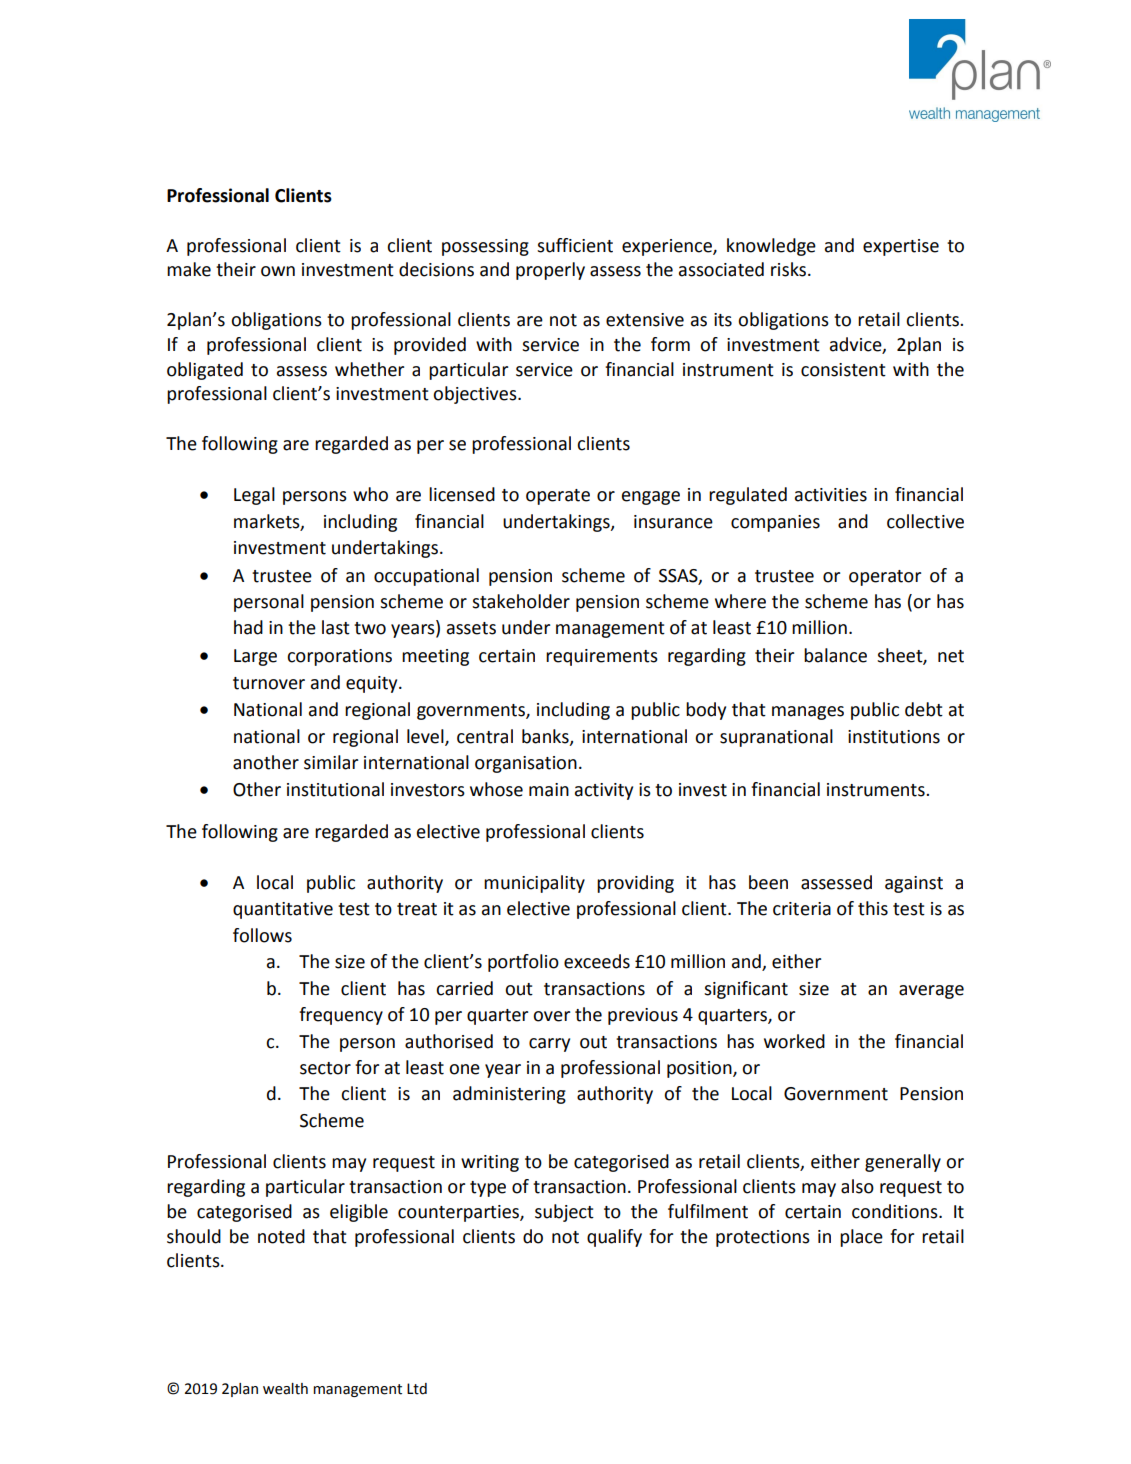  I want to click on expertise, so click(901, 247).
